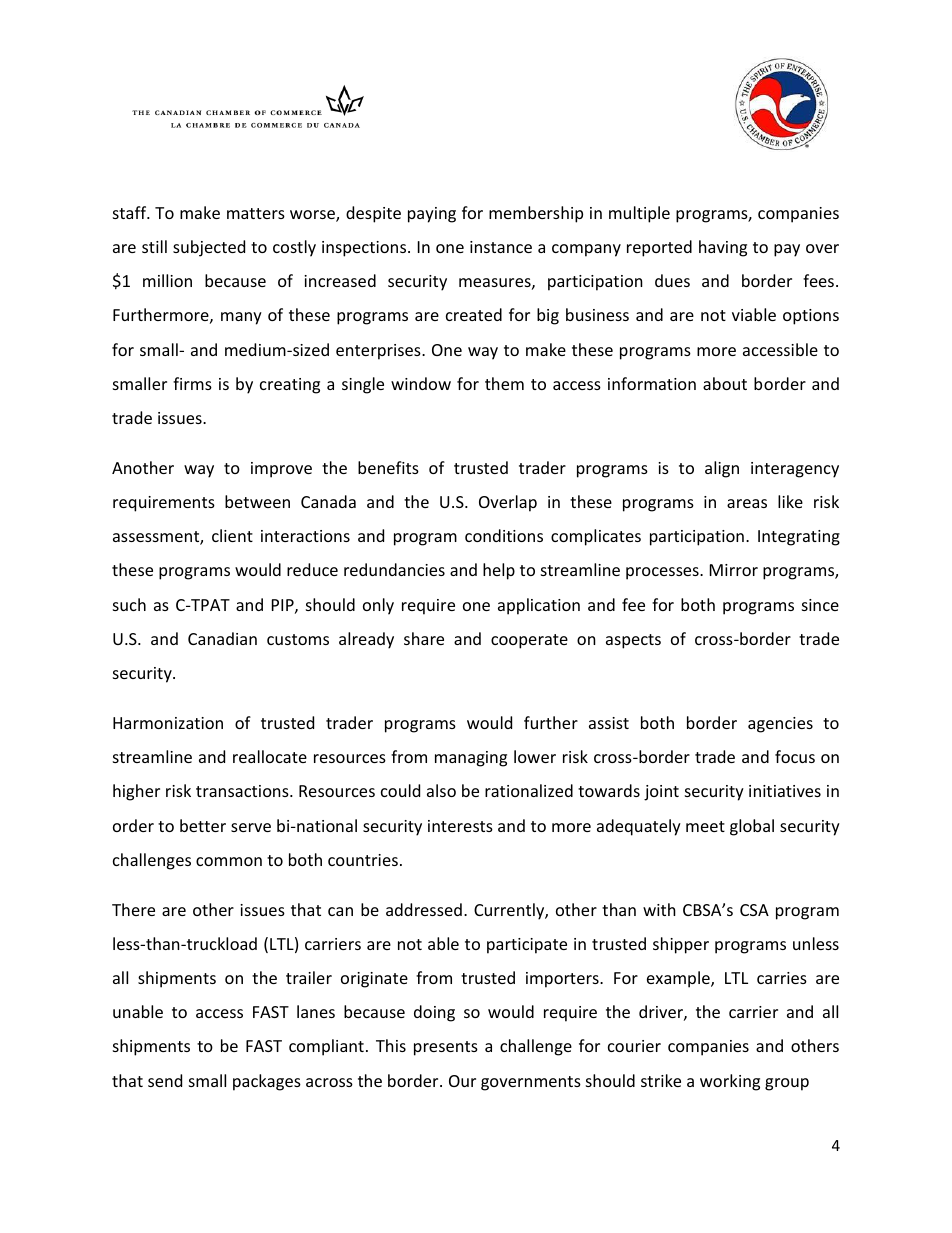 The image size is (952, 1233). I want to click on send, so click(165, 1080).
